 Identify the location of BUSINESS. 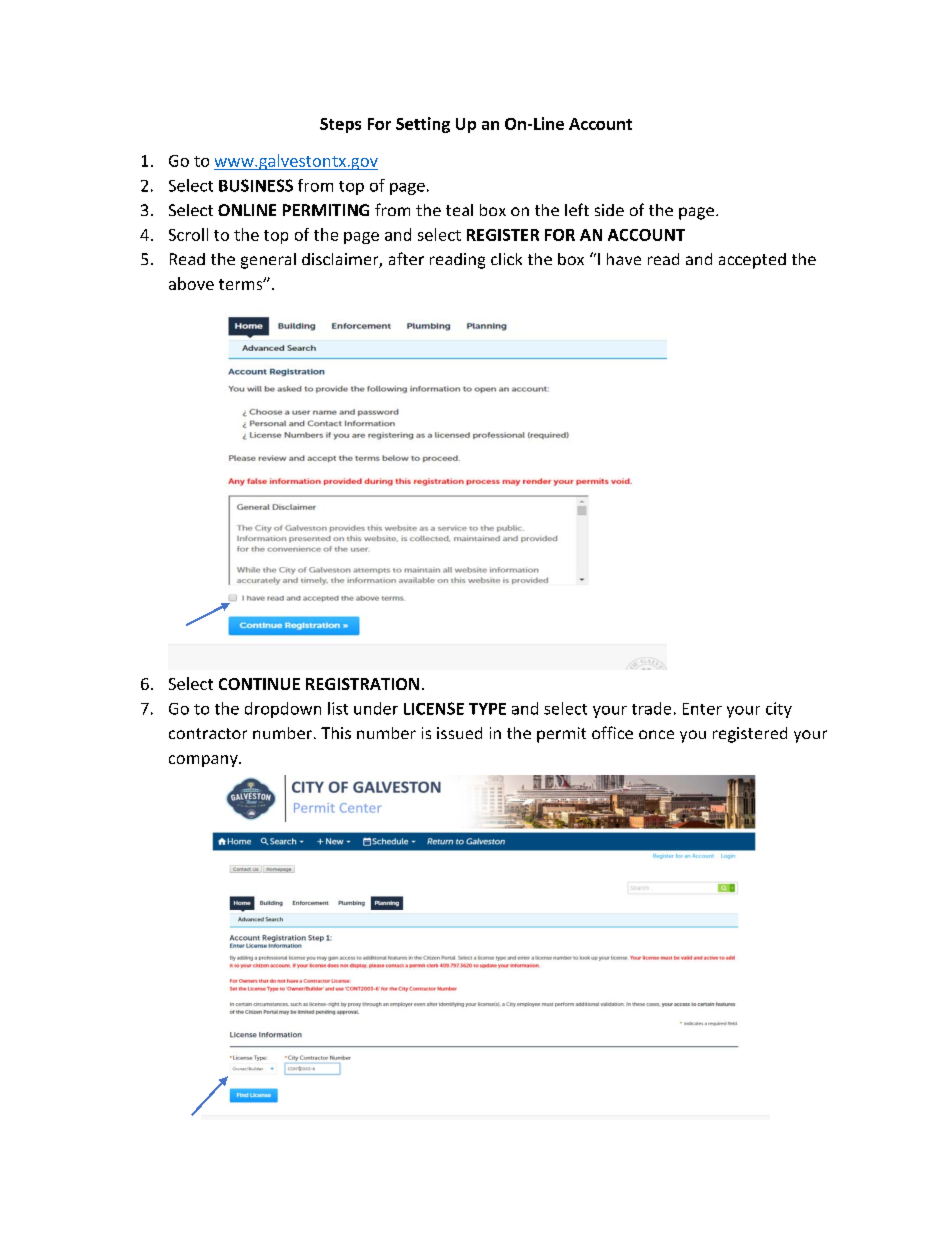
(256, 185).
